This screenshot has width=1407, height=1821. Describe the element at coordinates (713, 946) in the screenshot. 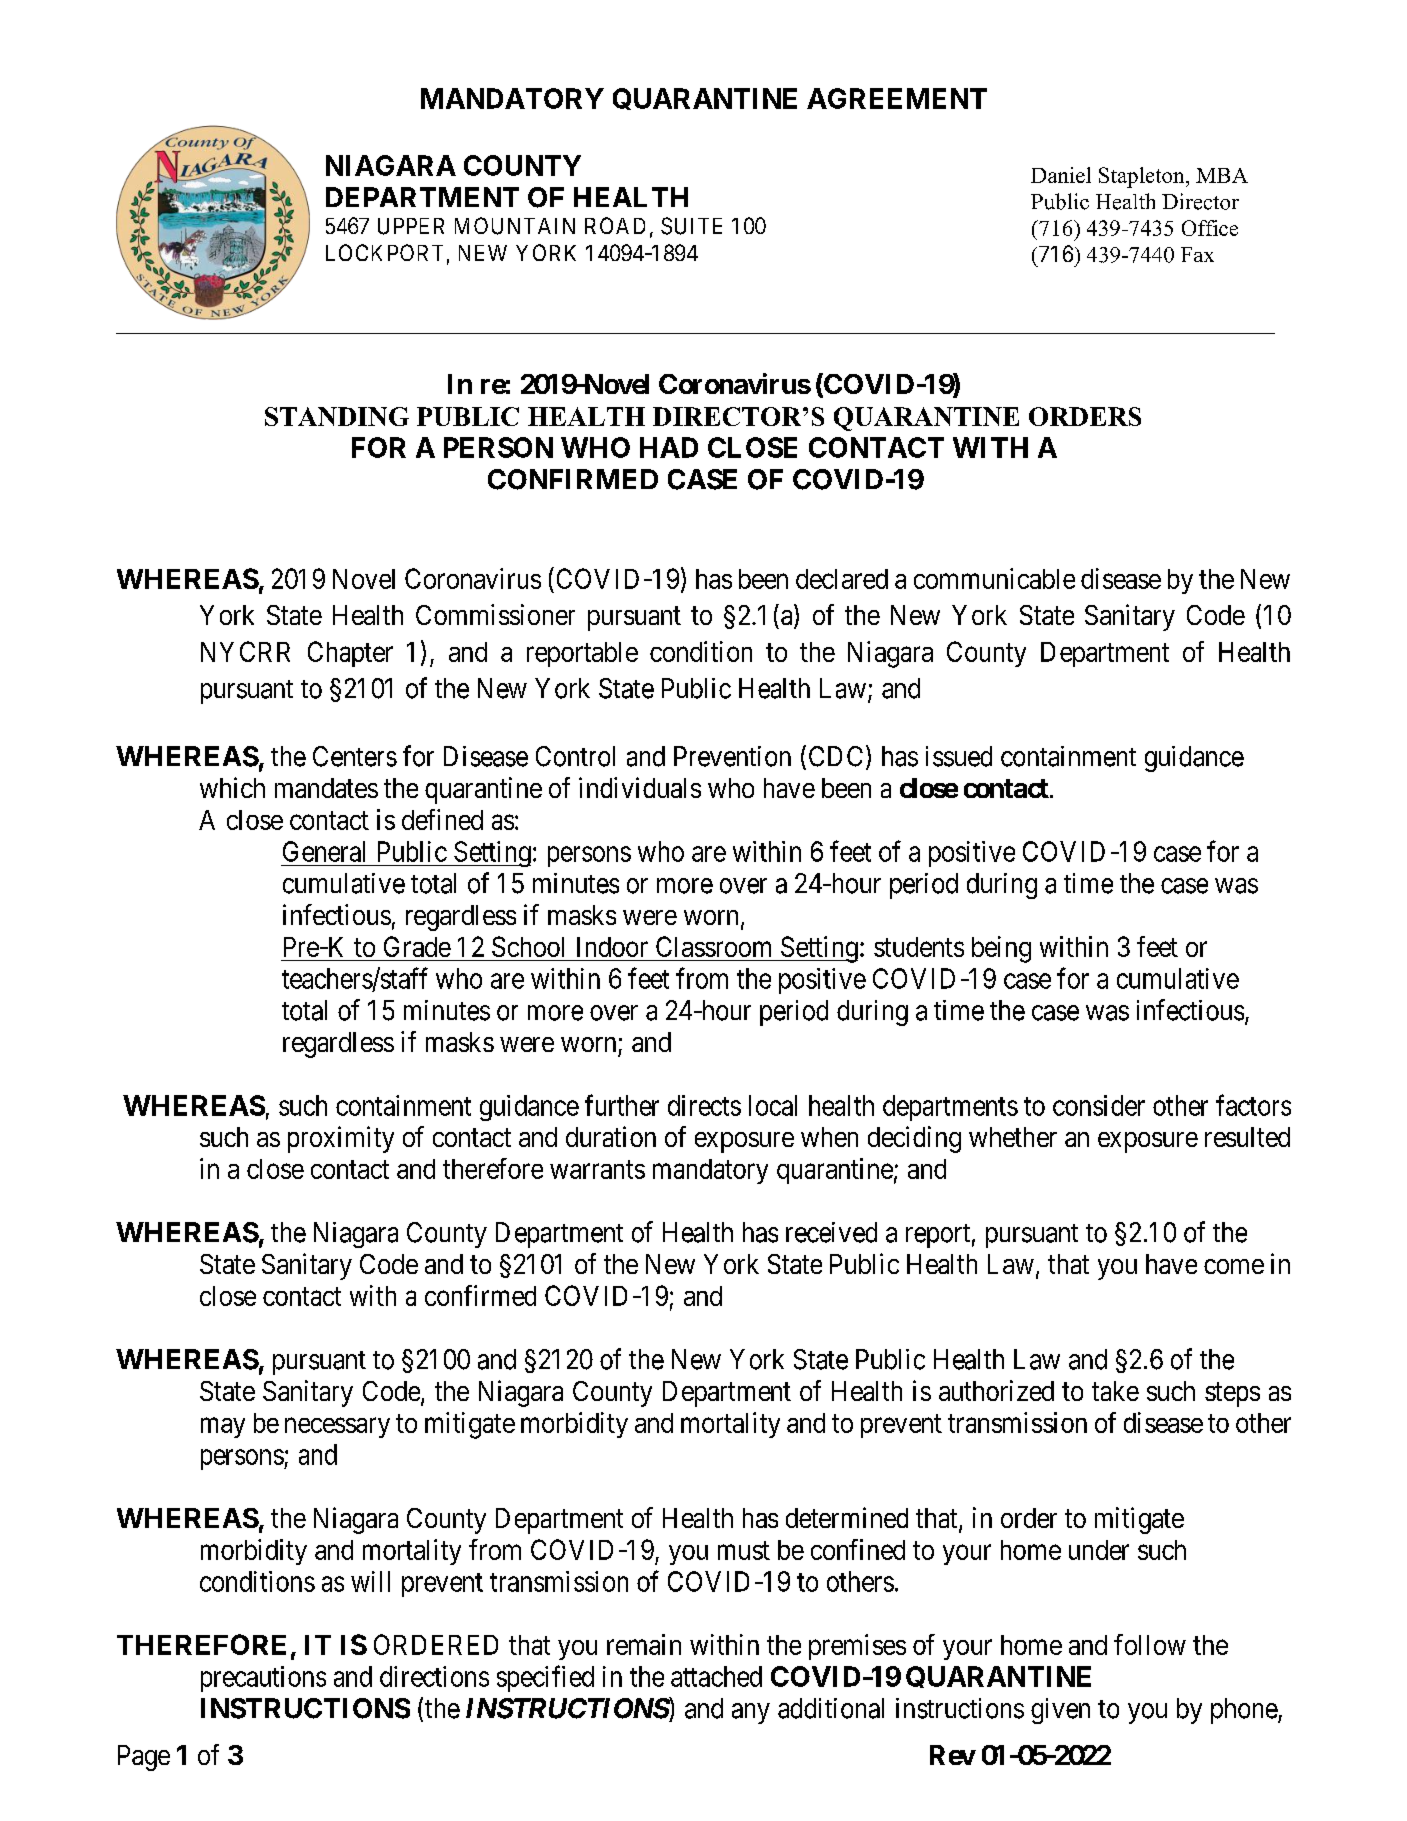

I see `Classroom` at that location.
